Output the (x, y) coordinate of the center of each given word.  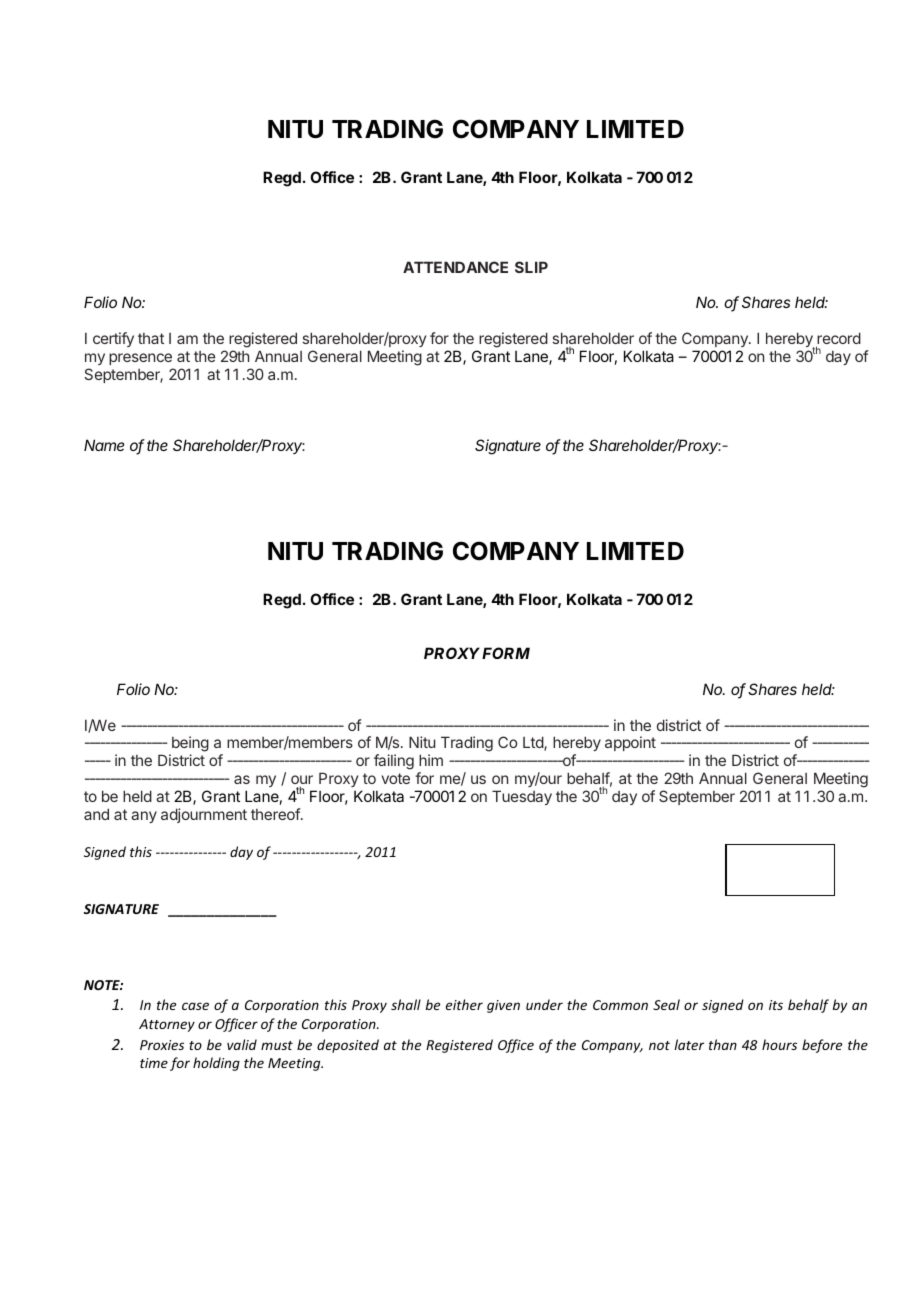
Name (104, 445)
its (776, 1005)
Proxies (162, 1045)
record (838, 339)
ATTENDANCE (455, 267)
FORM (506, 653)
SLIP (531, 267)
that (151, 338)
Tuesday (522, 797)
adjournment (204, 815)
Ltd (534, 743)
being (189, 745)
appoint (630, 743)
